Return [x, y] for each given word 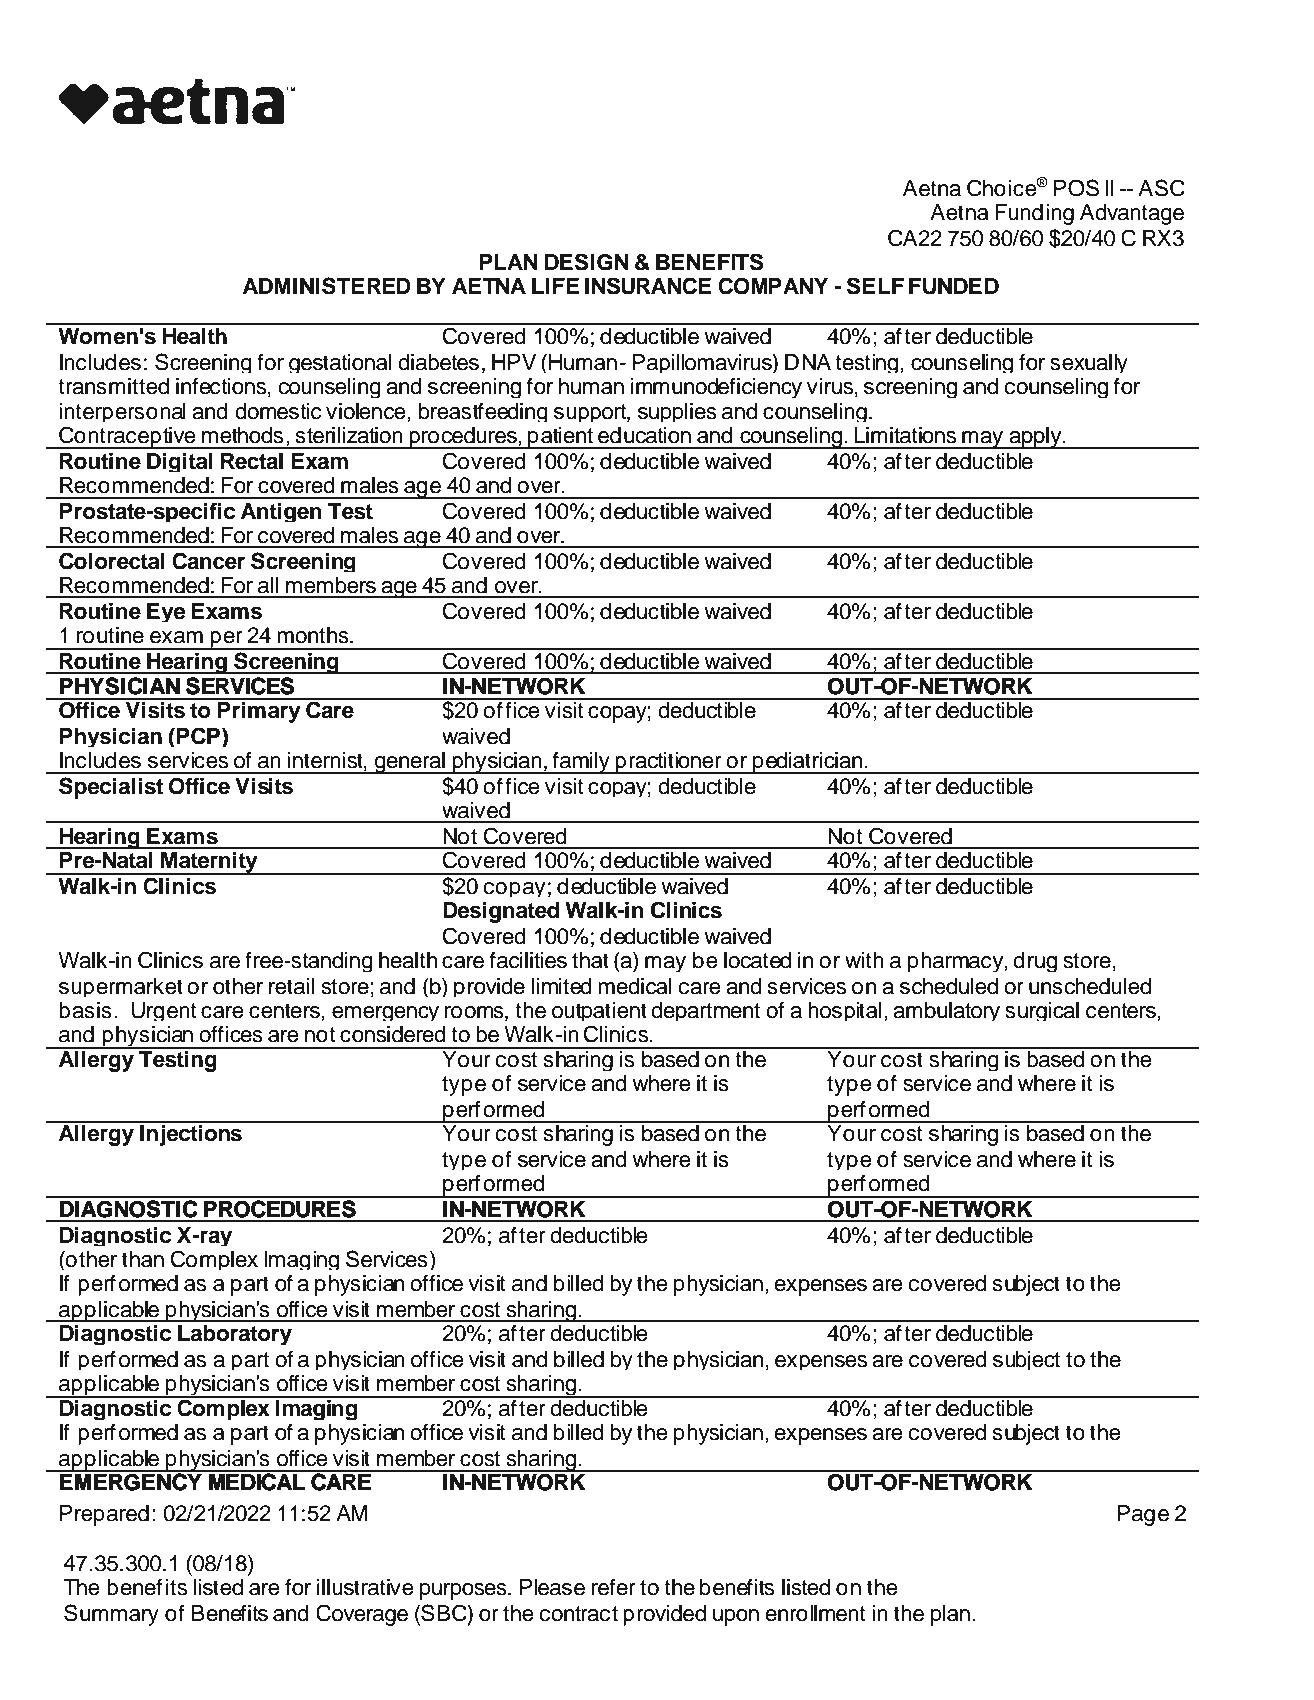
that [590, 960]
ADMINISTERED [327, 286]
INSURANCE [648, 286]
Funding [1034, 214]
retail [292, 986]
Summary [111, 1615]
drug [1035, 962]
